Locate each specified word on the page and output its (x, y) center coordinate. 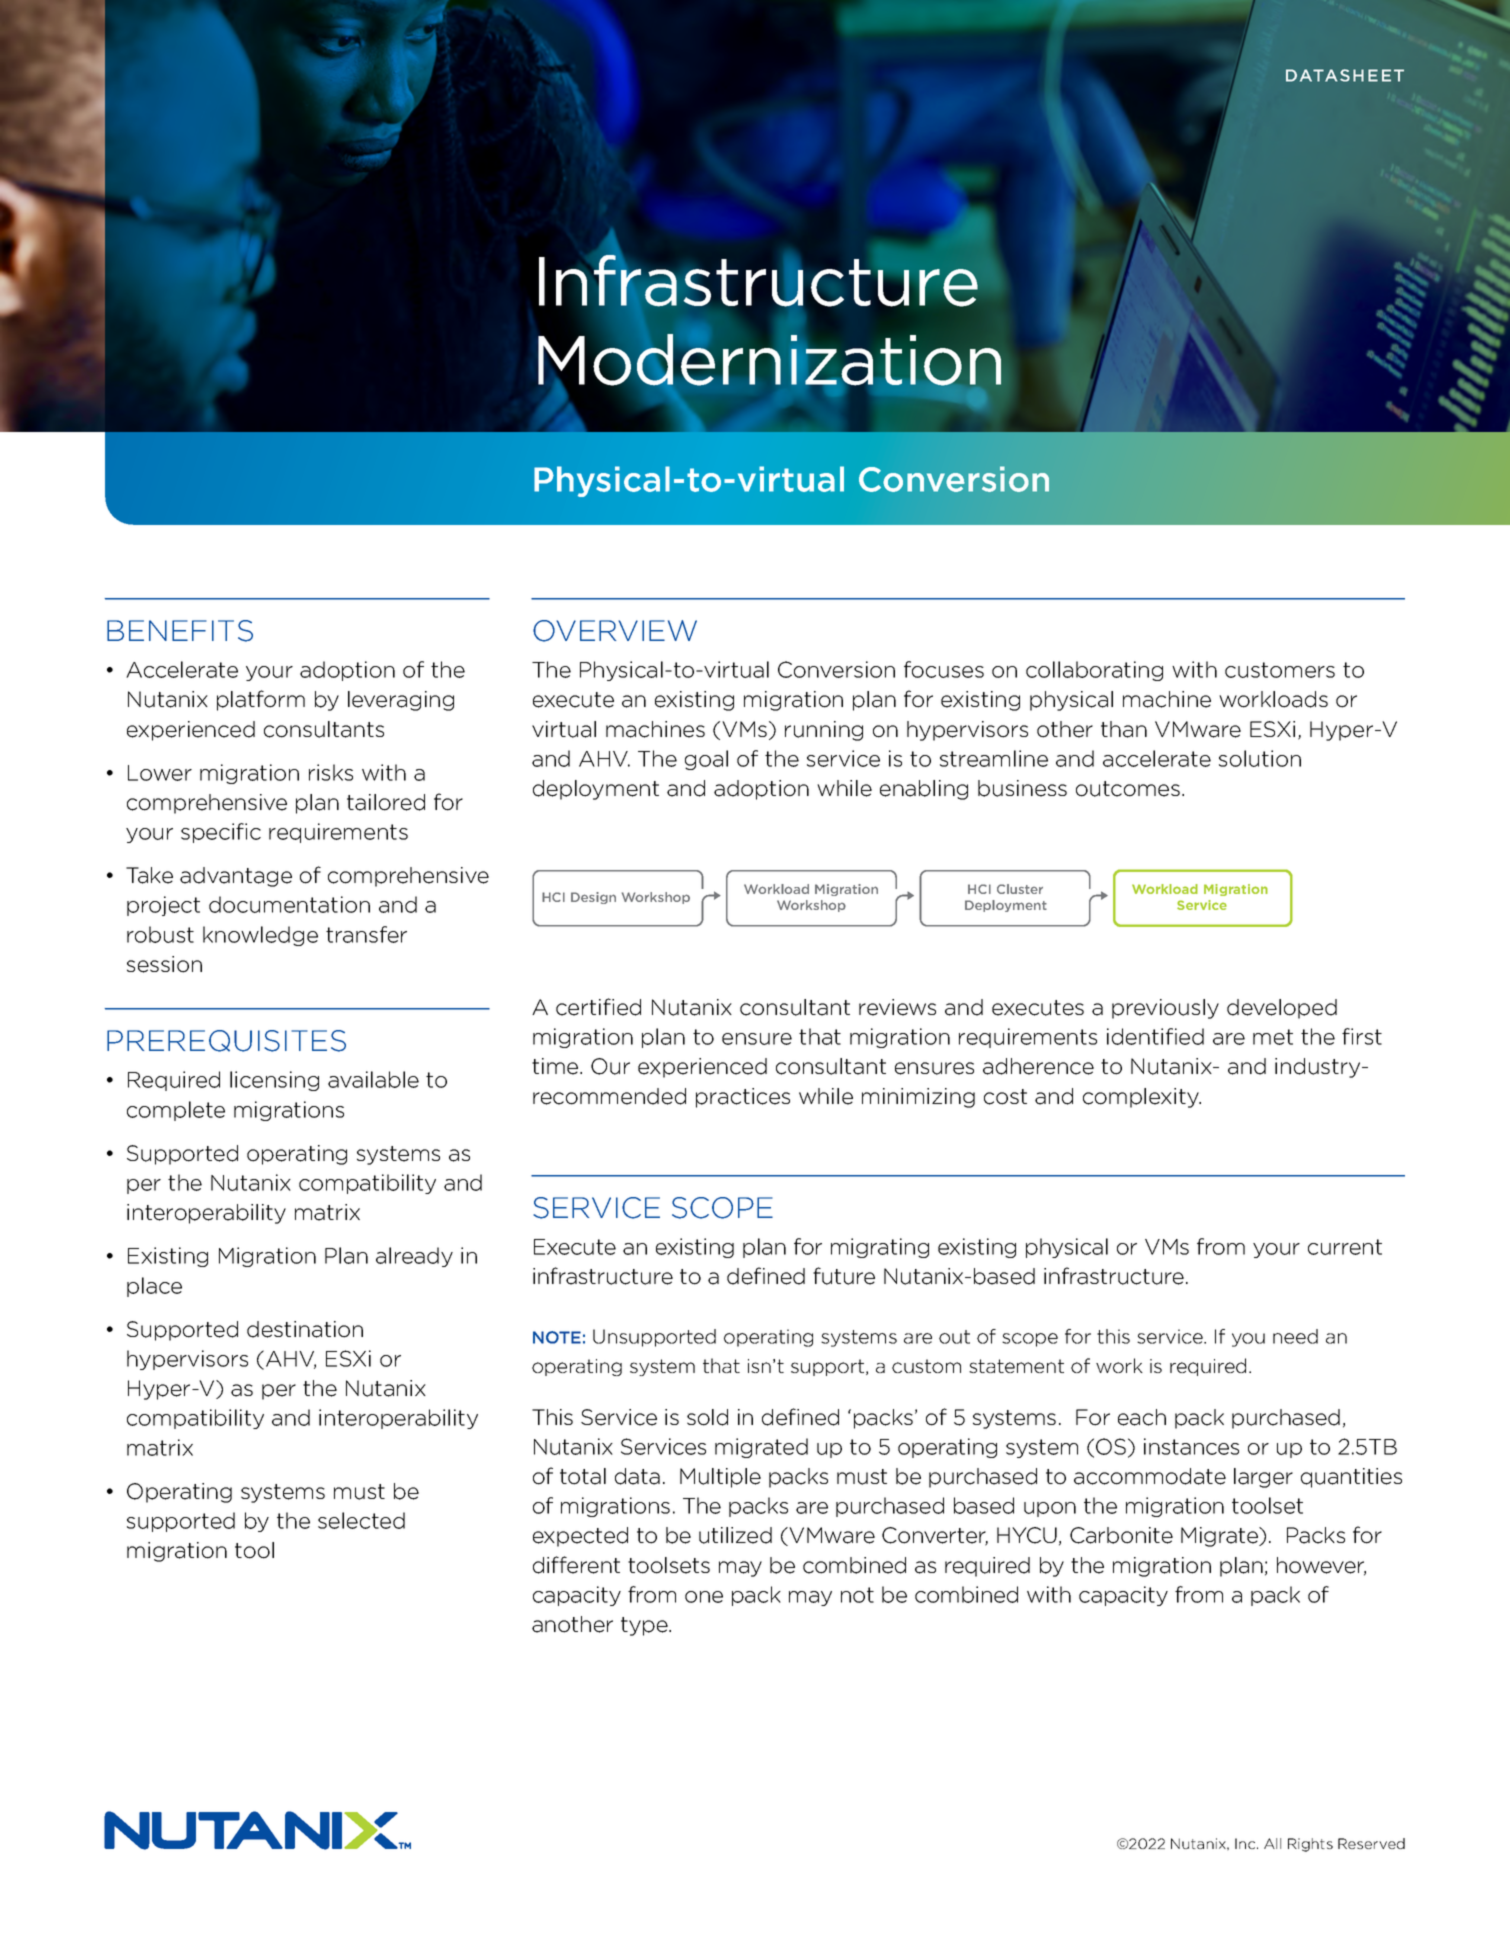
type (645, 1626)
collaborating (1094, 671)
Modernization (769, 360)
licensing (274, 1081)
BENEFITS (180, 631)
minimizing (918, 1098)
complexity (1142, 1098)
